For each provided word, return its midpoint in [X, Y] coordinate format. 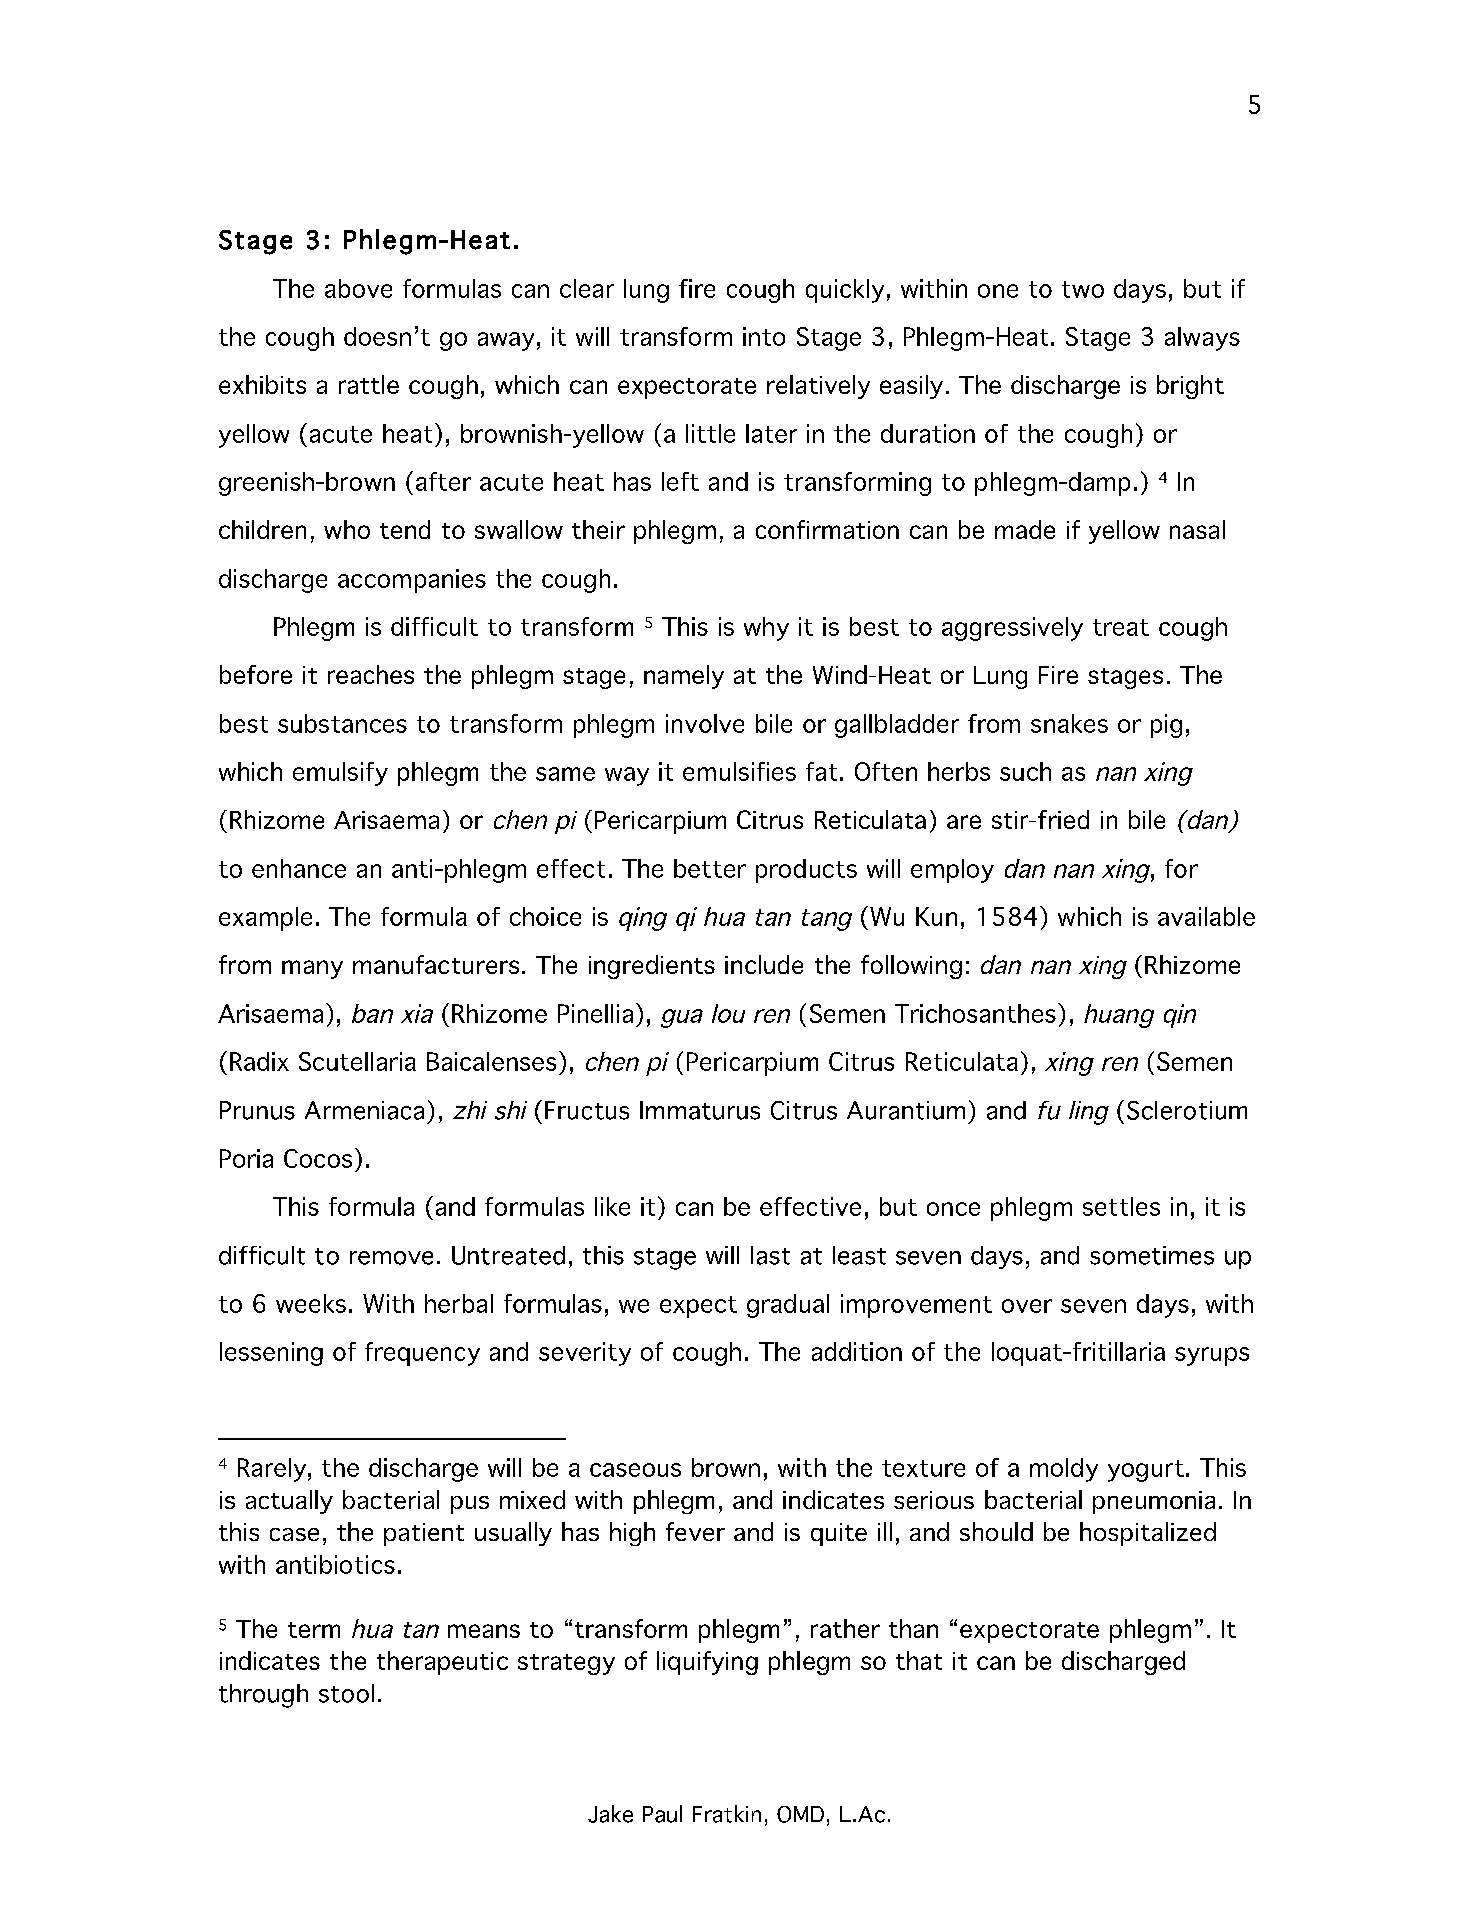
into [764, 336]
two [1083, 289]
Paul [662, 1814]
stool [346, 1693]
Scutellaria [357, 1061]
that [919, 1660]
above [358, 288]
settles [1121, 1206]
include [764, 964]
